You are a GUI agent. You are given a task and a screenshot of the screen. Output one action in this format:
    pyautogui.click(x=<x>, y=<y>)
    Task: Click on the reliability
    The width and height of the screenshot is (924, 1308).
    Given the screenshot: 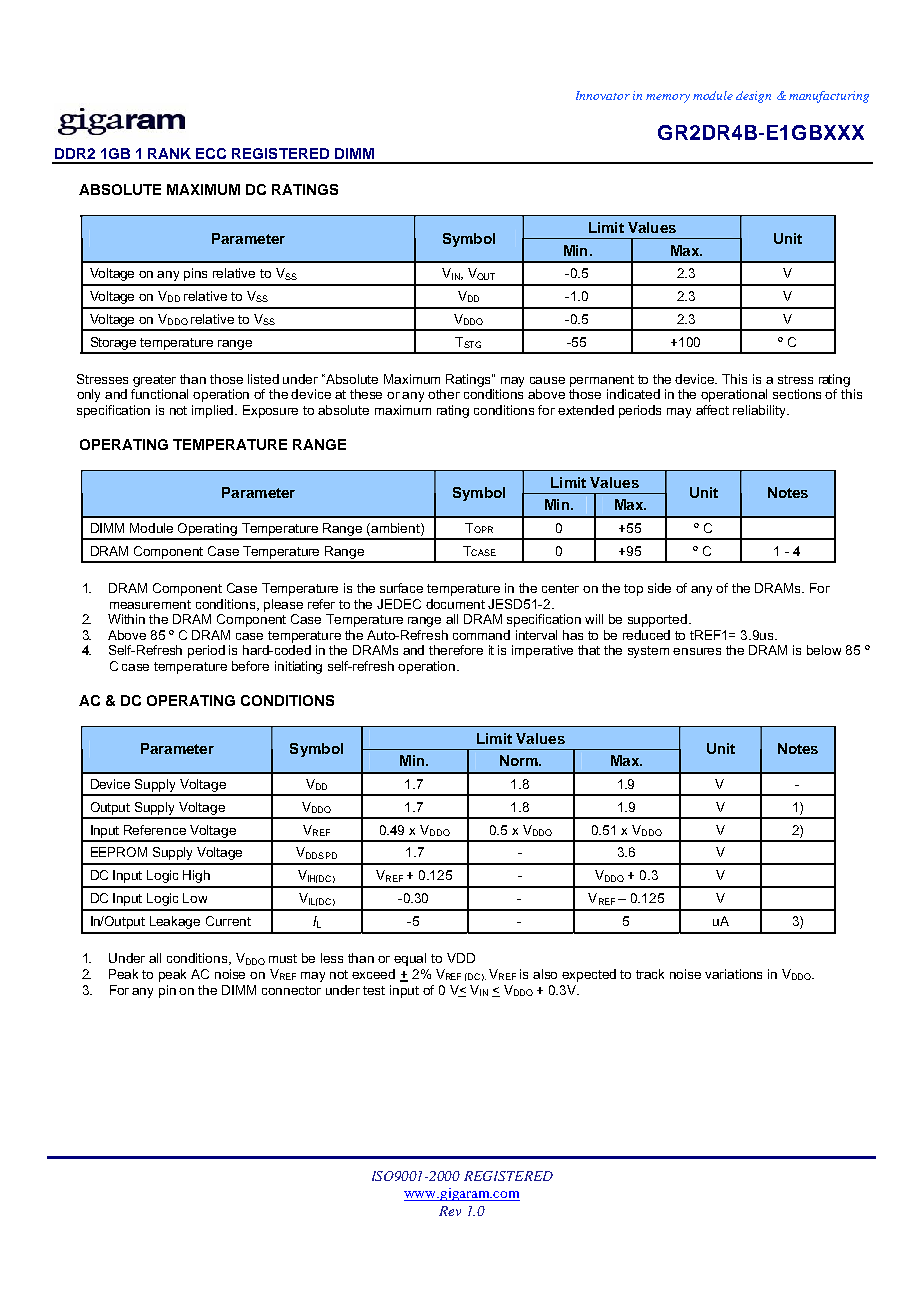 What is the action you would take?
    pyautogui.click(x=761, y=411)
